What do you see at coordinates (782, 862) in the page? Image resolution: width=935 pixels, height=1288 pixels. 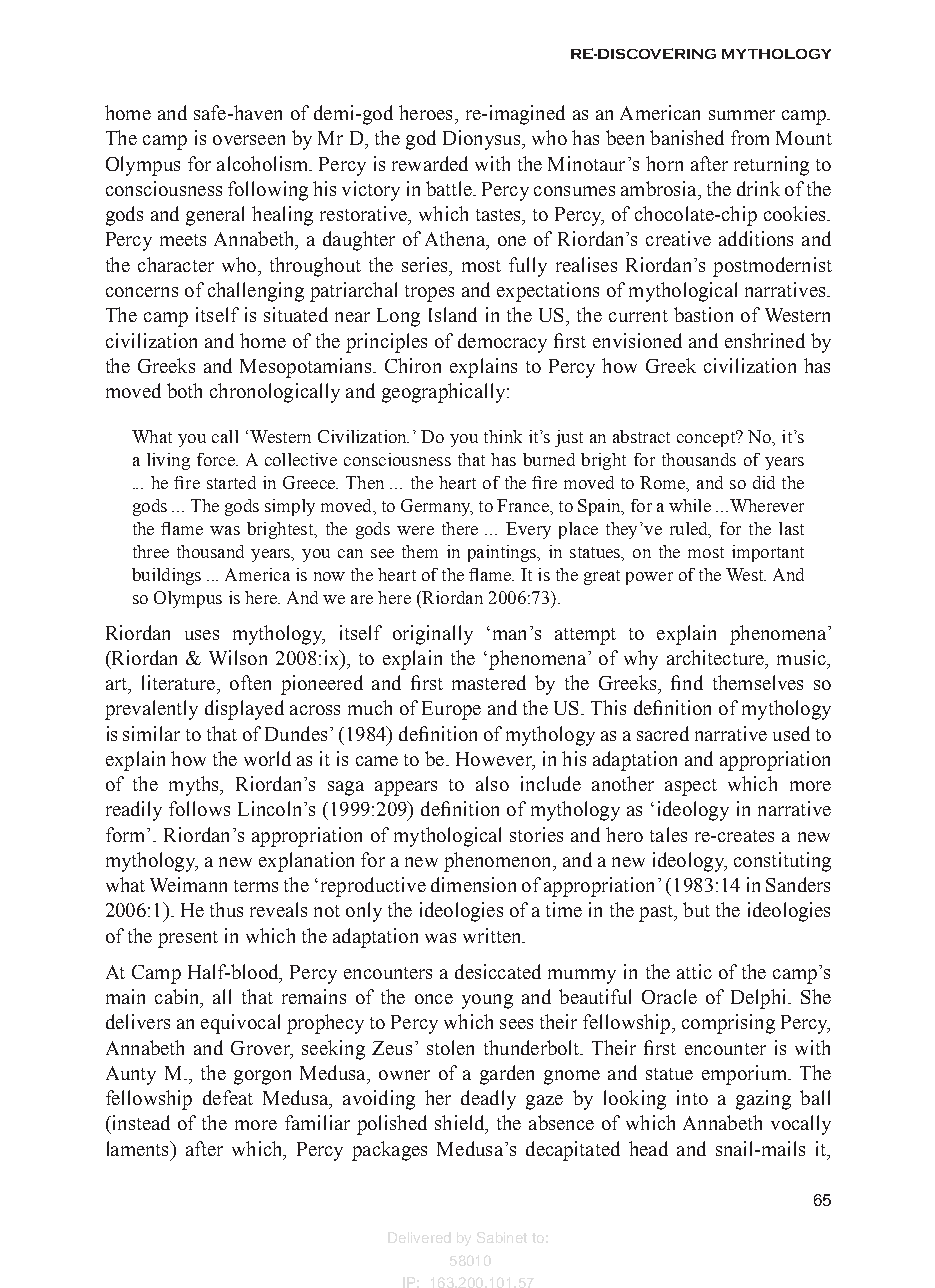 I see `constituting` at bounding box center [782, 862].
